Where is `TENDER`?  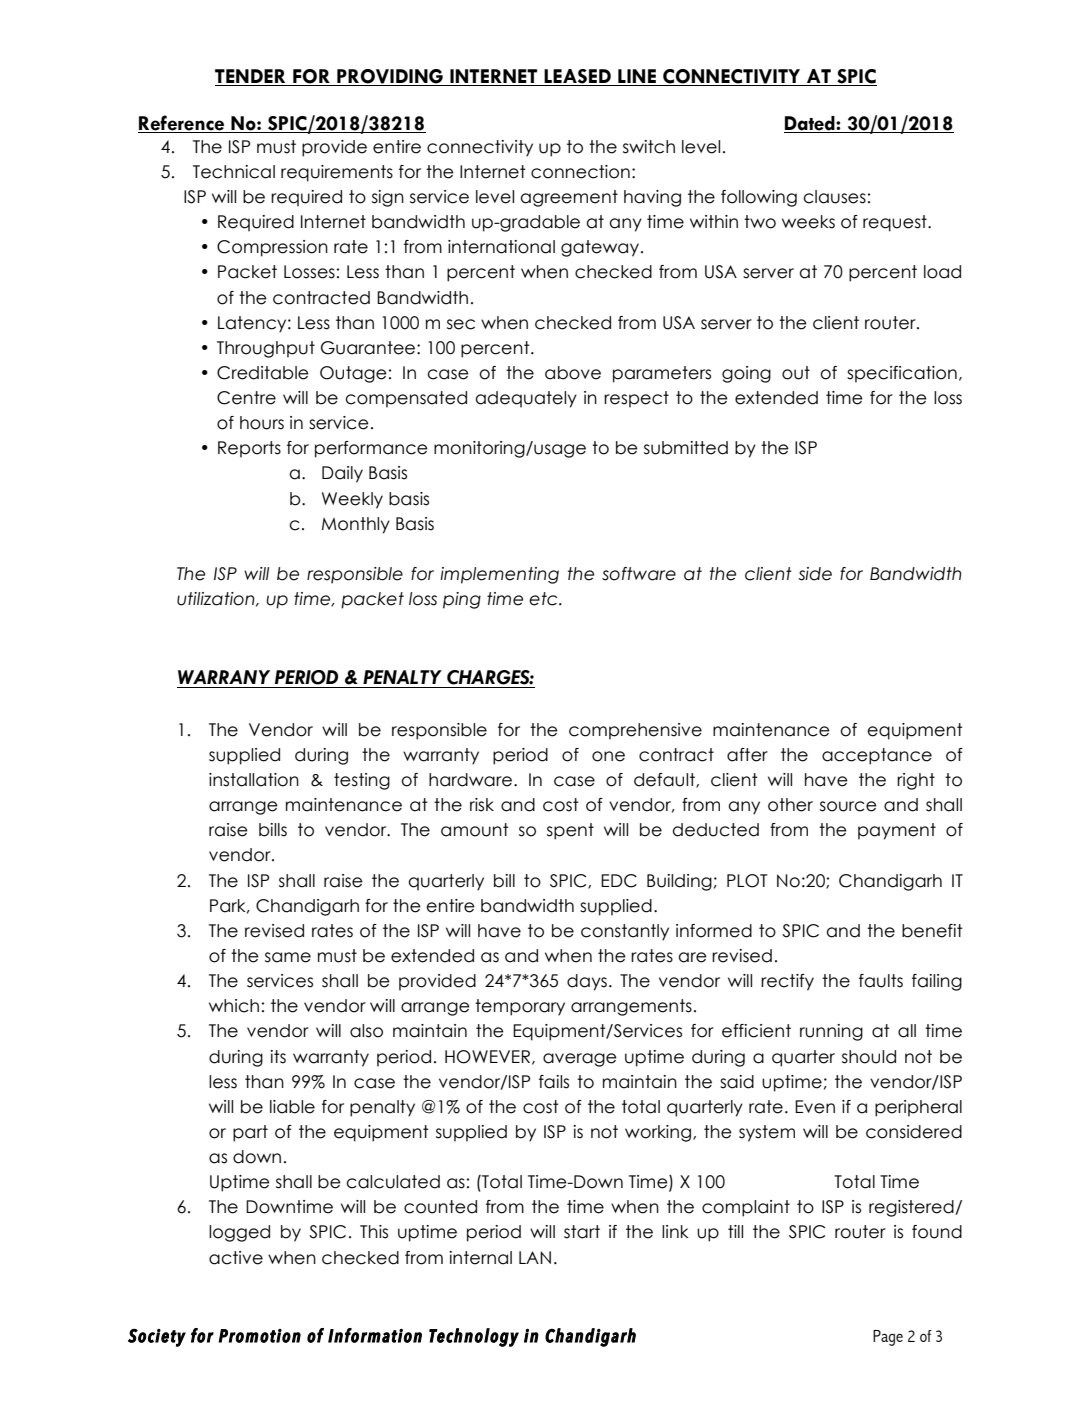
TENDER is located at coordinates (251, 77).
